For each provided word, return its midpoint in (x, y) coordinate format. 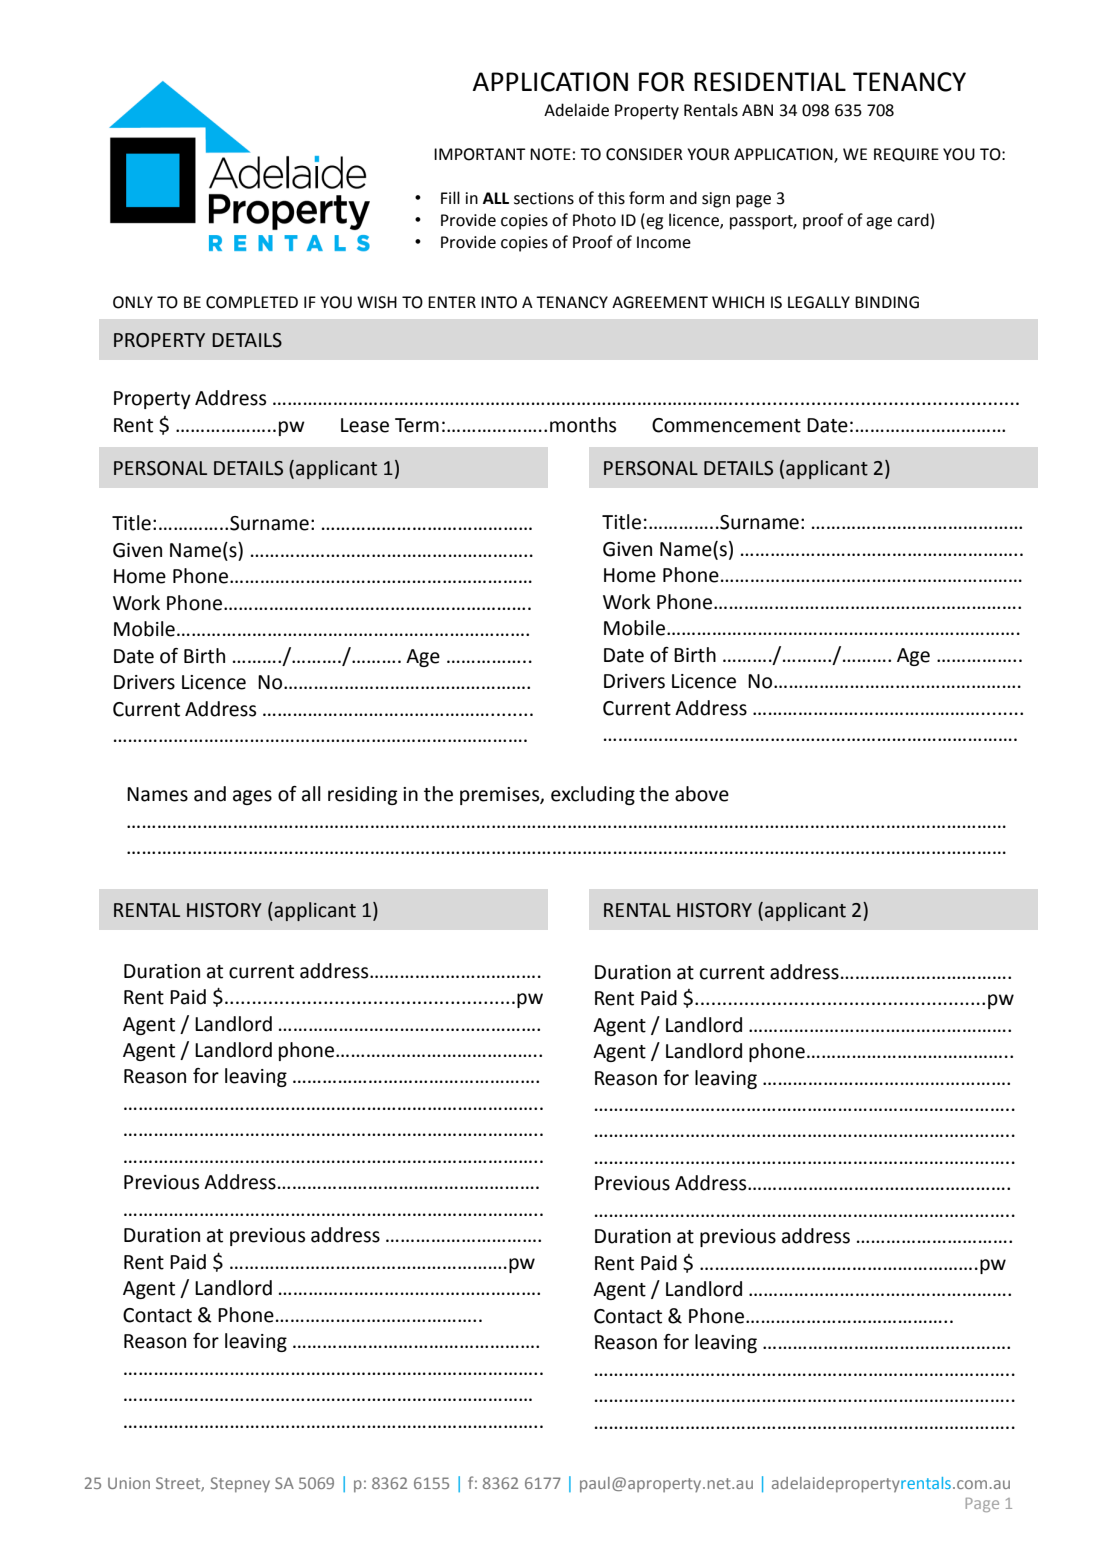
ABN (757, 110)
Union (129, 1483)
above (702, 794)
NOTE (550, 154)
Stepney (240, 1484)
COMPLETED (252, 302)
